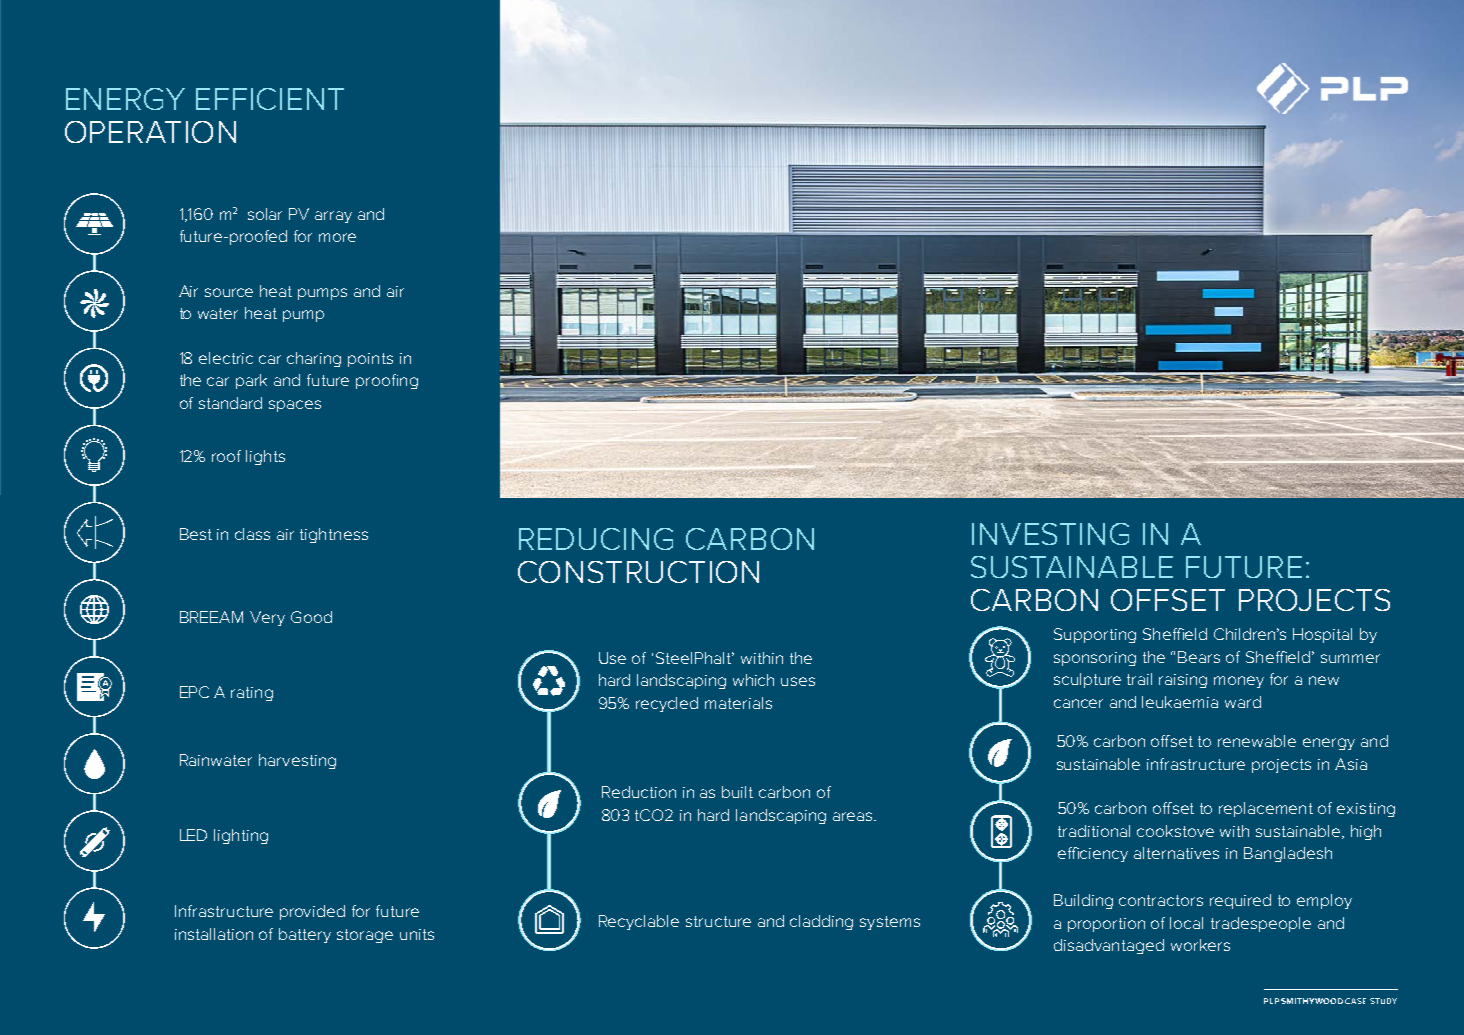 The image size is (1464, 1035). What do you see at coordinates (334, 535) in the screenshot?
I see `tightness` at bounding box center [334, 535].
